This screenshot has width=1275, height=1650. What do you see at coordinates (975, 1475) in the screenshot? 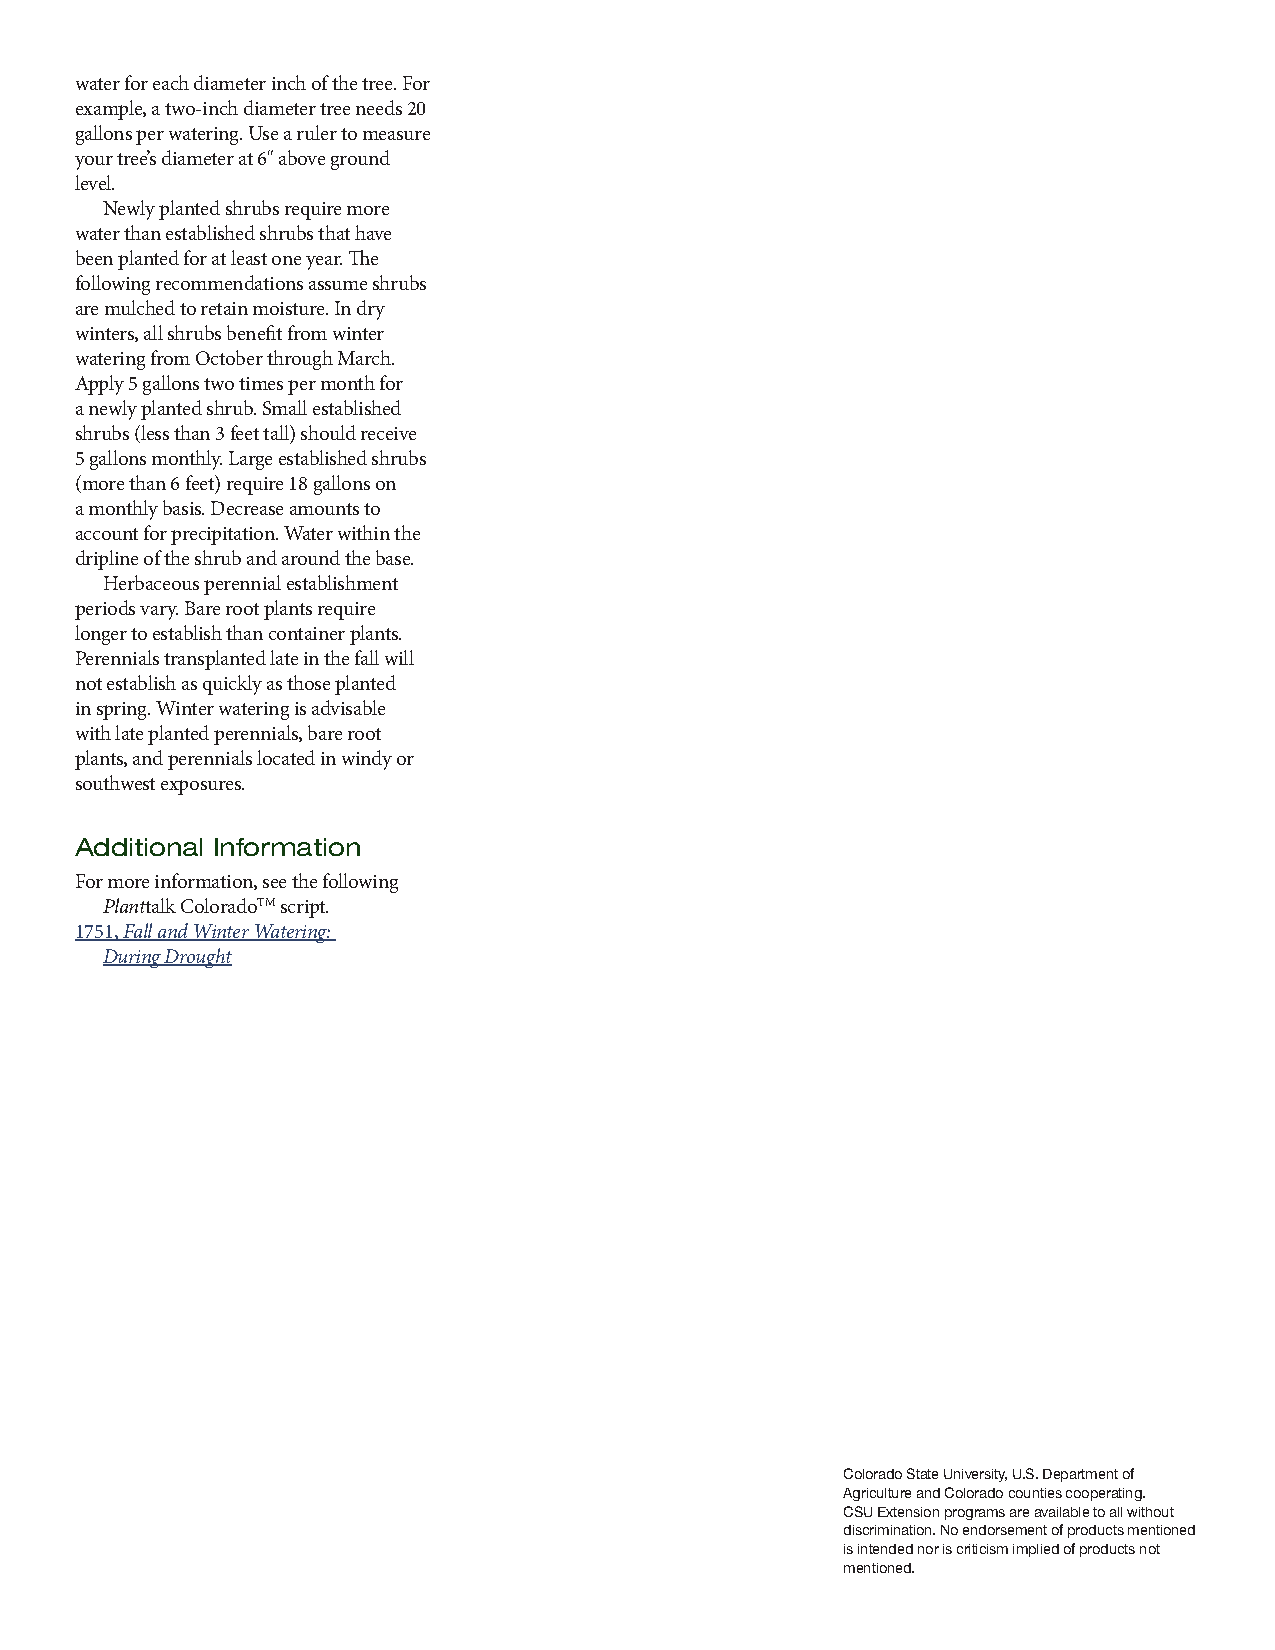
I see `University` at bounding box center [975, 1475].
